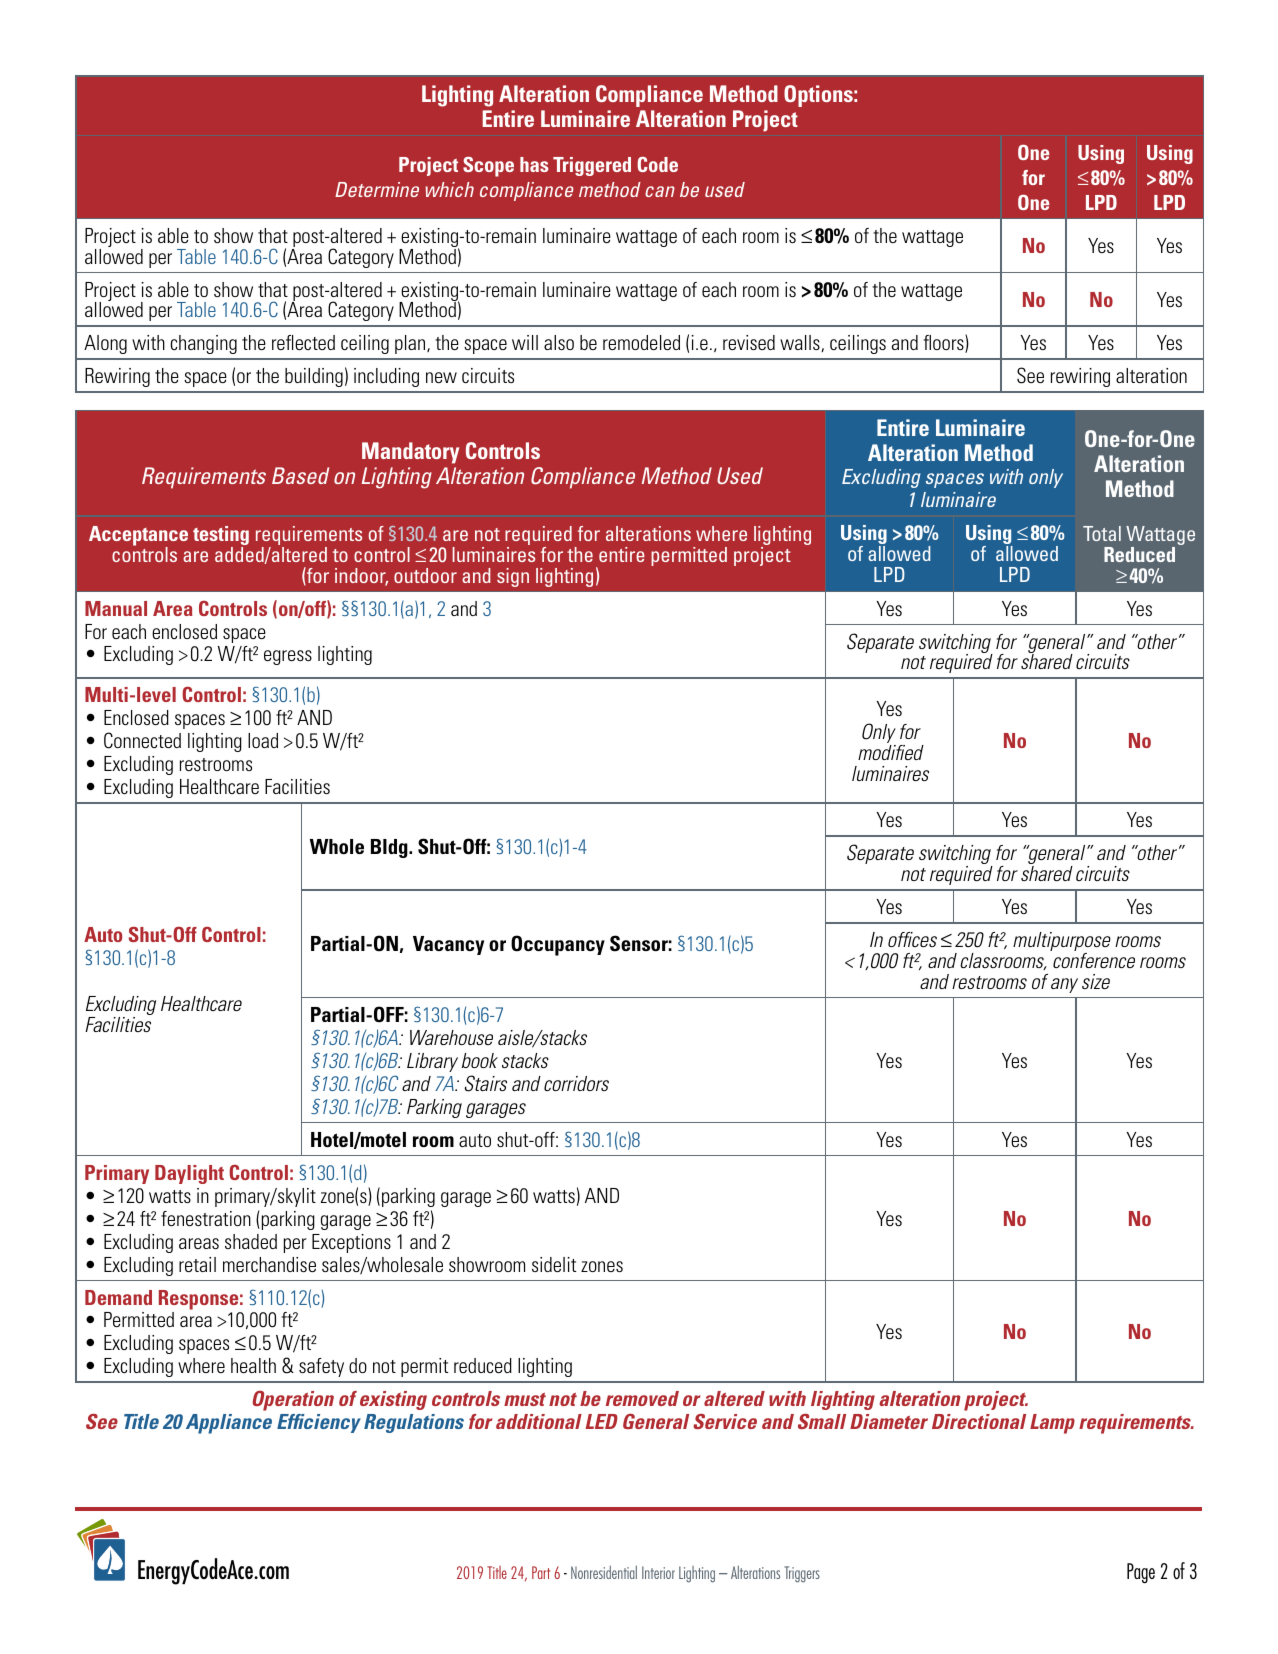 Image resolution: width=1278 pixels, height=1654 pixels. I want to click on any, so click(1064, 985).
